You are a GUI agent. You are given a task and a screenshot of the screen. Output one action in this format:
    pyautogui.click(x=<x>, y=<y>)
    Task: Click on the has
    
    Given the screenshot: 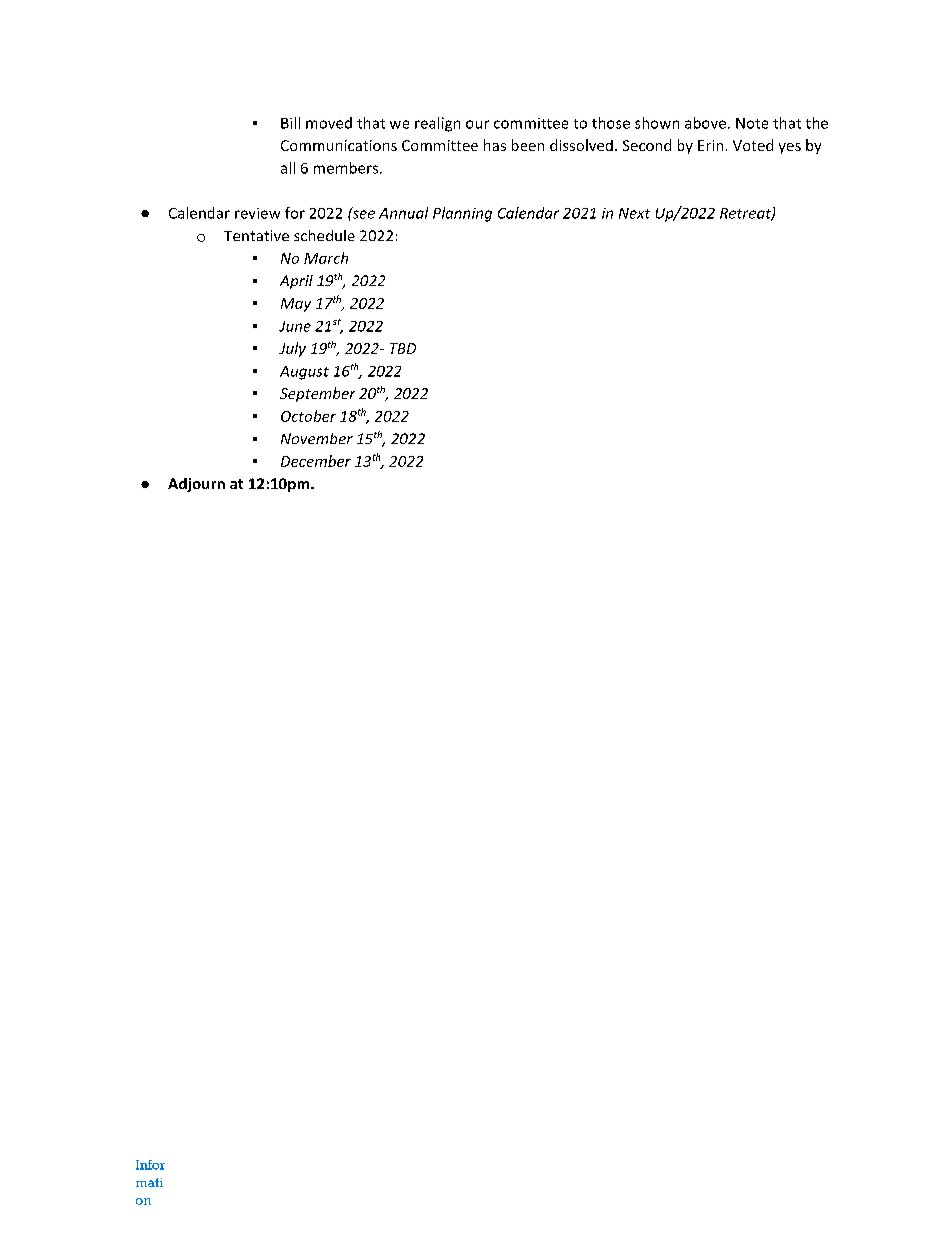 What is the action you would take?
    pyautogui.click(x=495, y=145)
